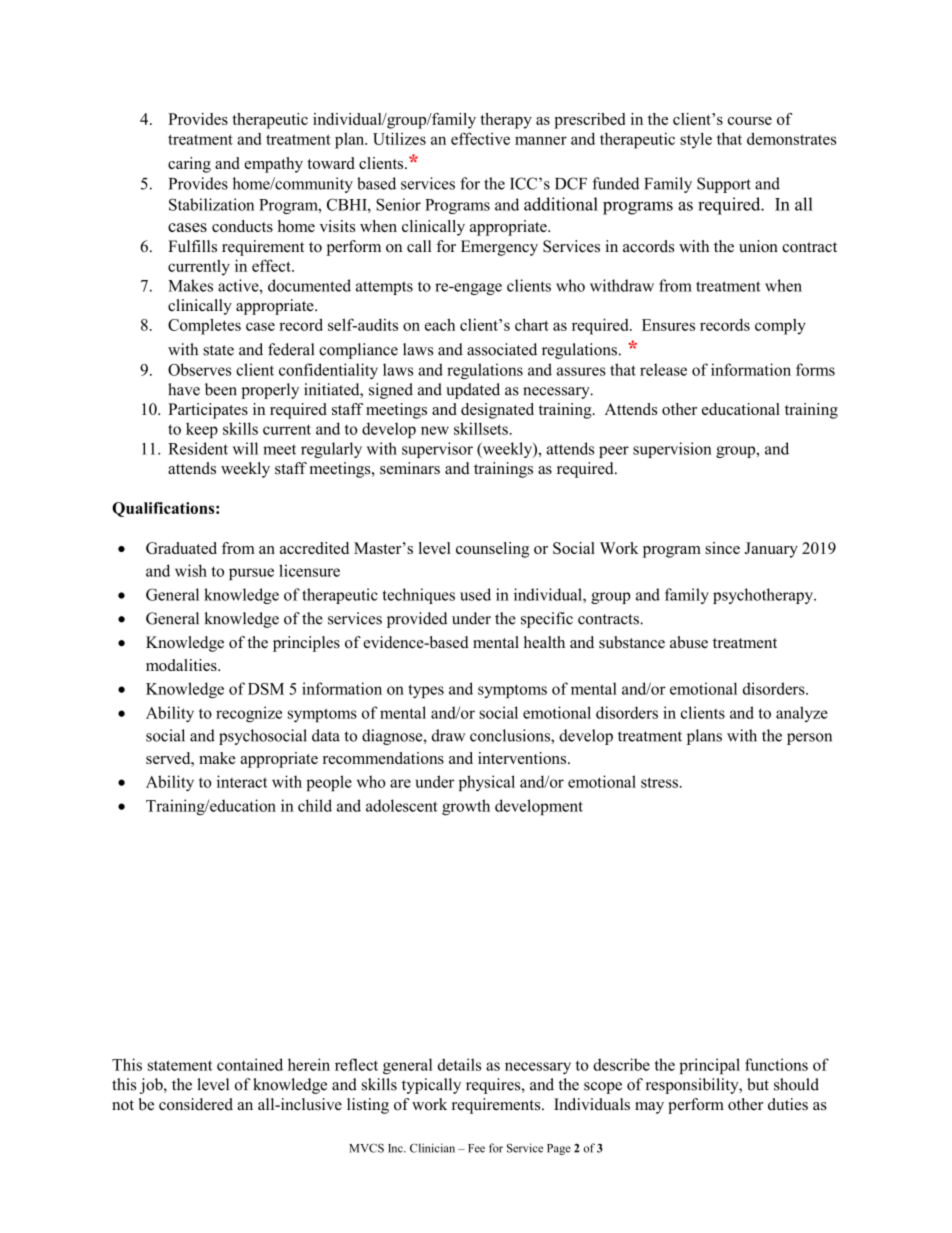 This screenshot has width=952, height=1233. I want to click on stress, so click(659, 782).
